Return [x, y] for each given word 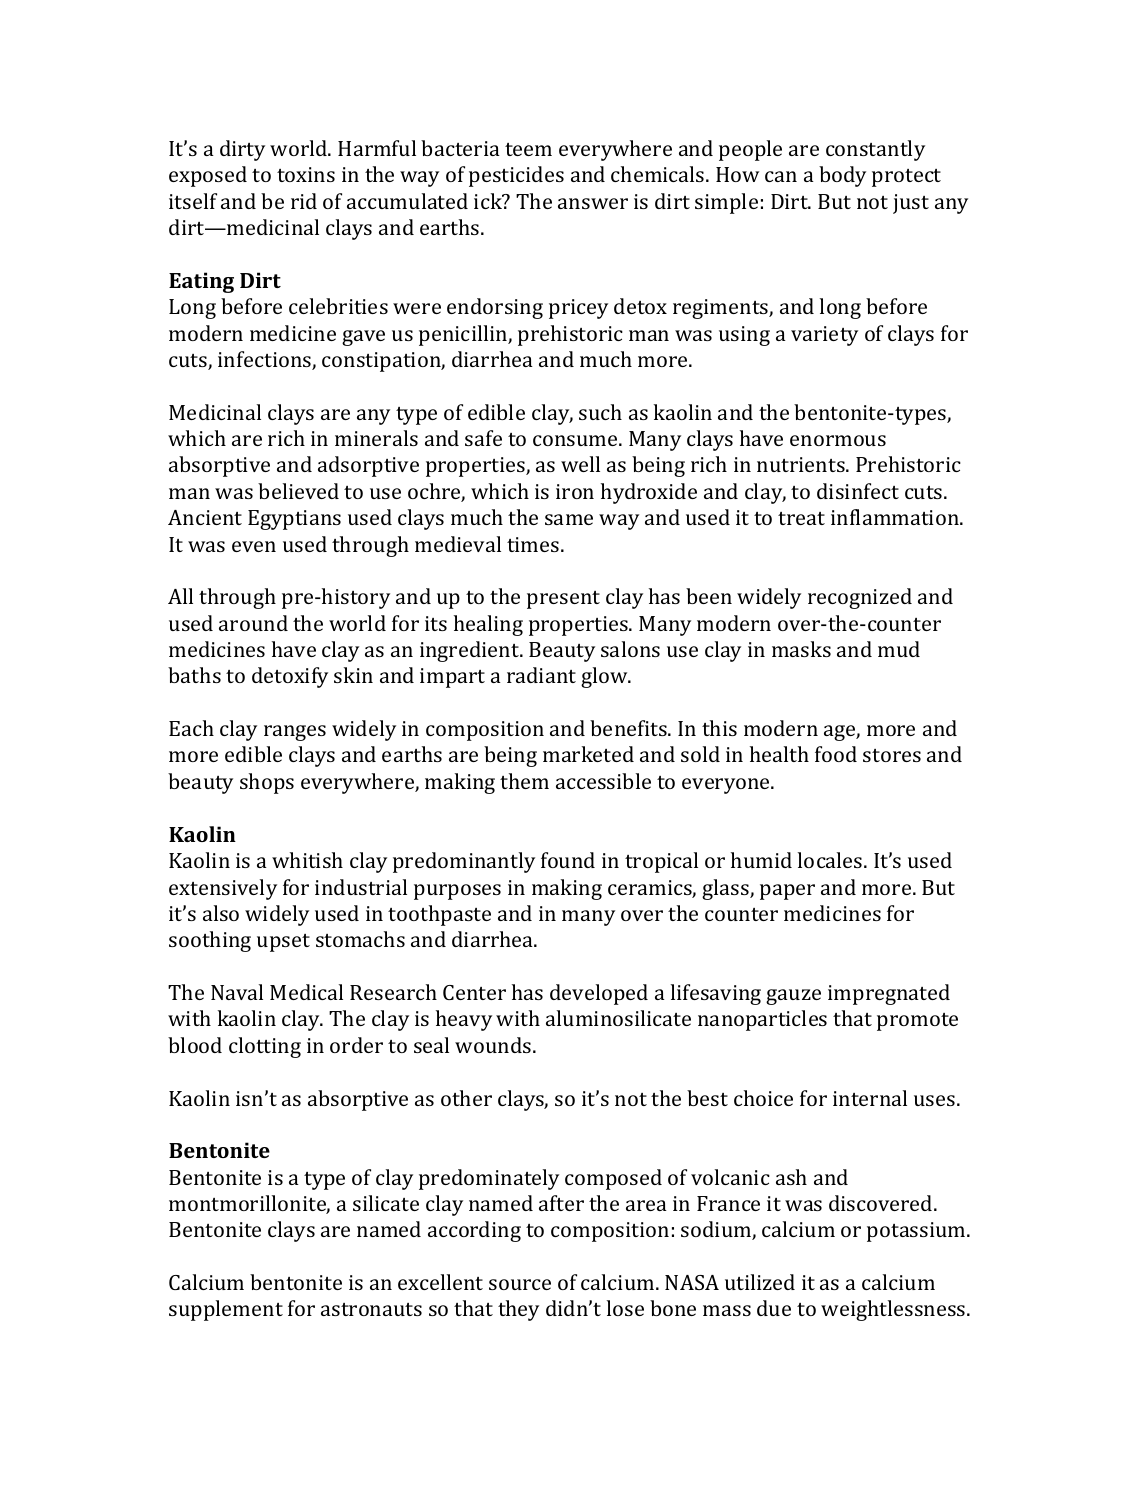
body [842, 176]
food [836, 754]
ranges [295, 733]
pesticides [516, 176]
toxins [306, 174]
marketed [588, 754]
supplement [226, 1310]
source [520, 1284]
